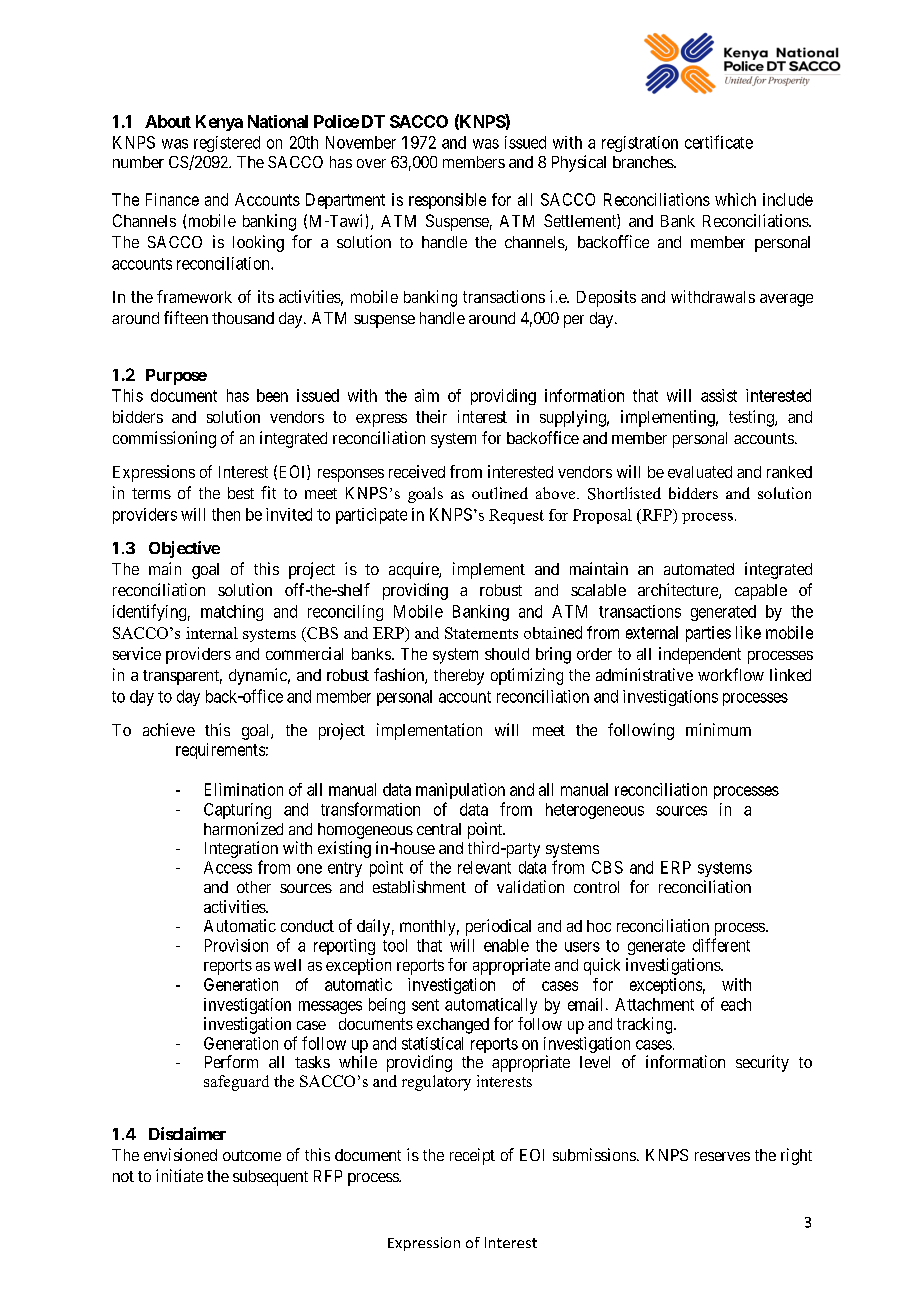 The width and height of the image is (924, 1308). I want to click on Access, so click(228, 867).
